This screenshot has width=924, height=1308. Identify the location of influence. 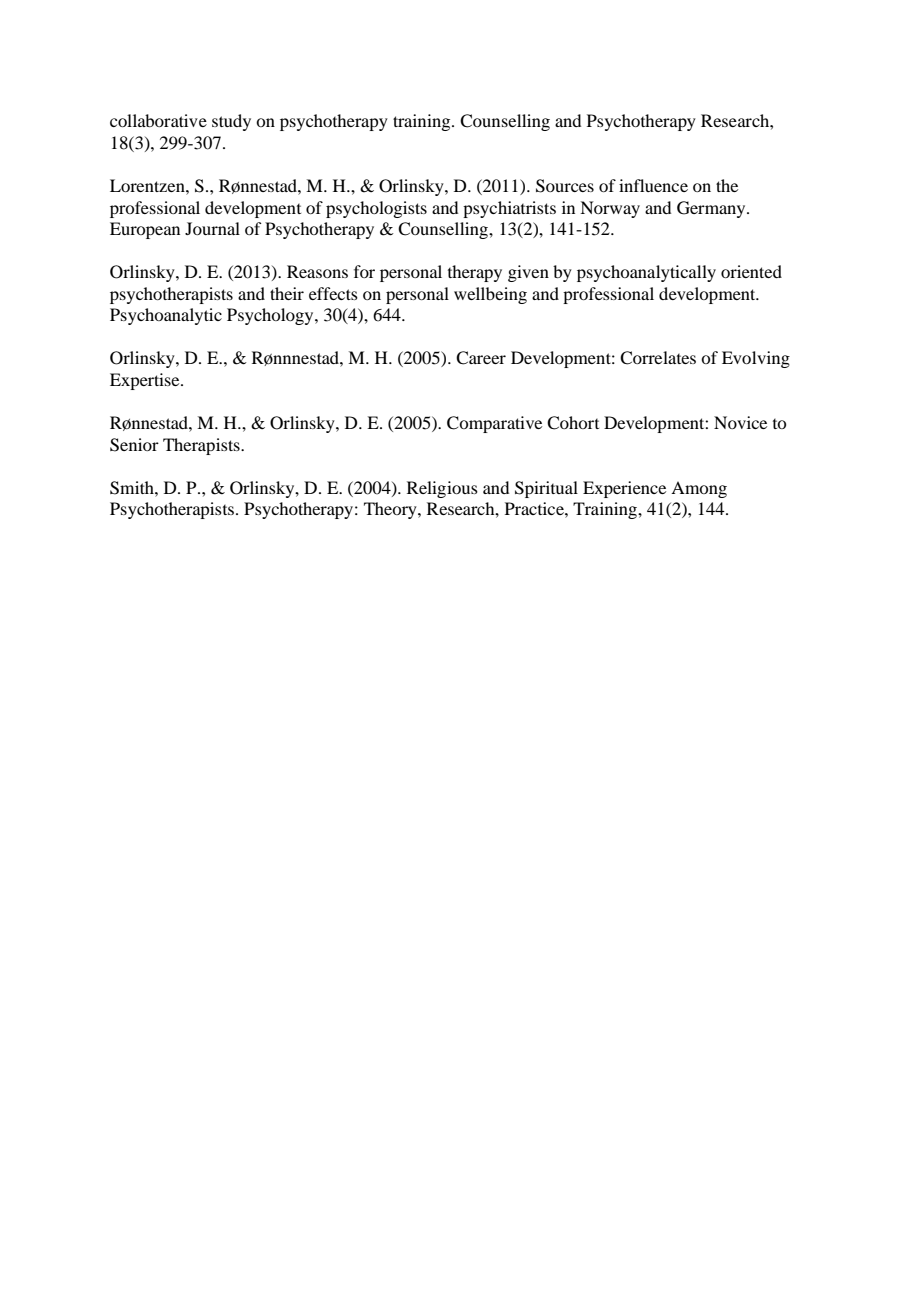
(653, 185).
